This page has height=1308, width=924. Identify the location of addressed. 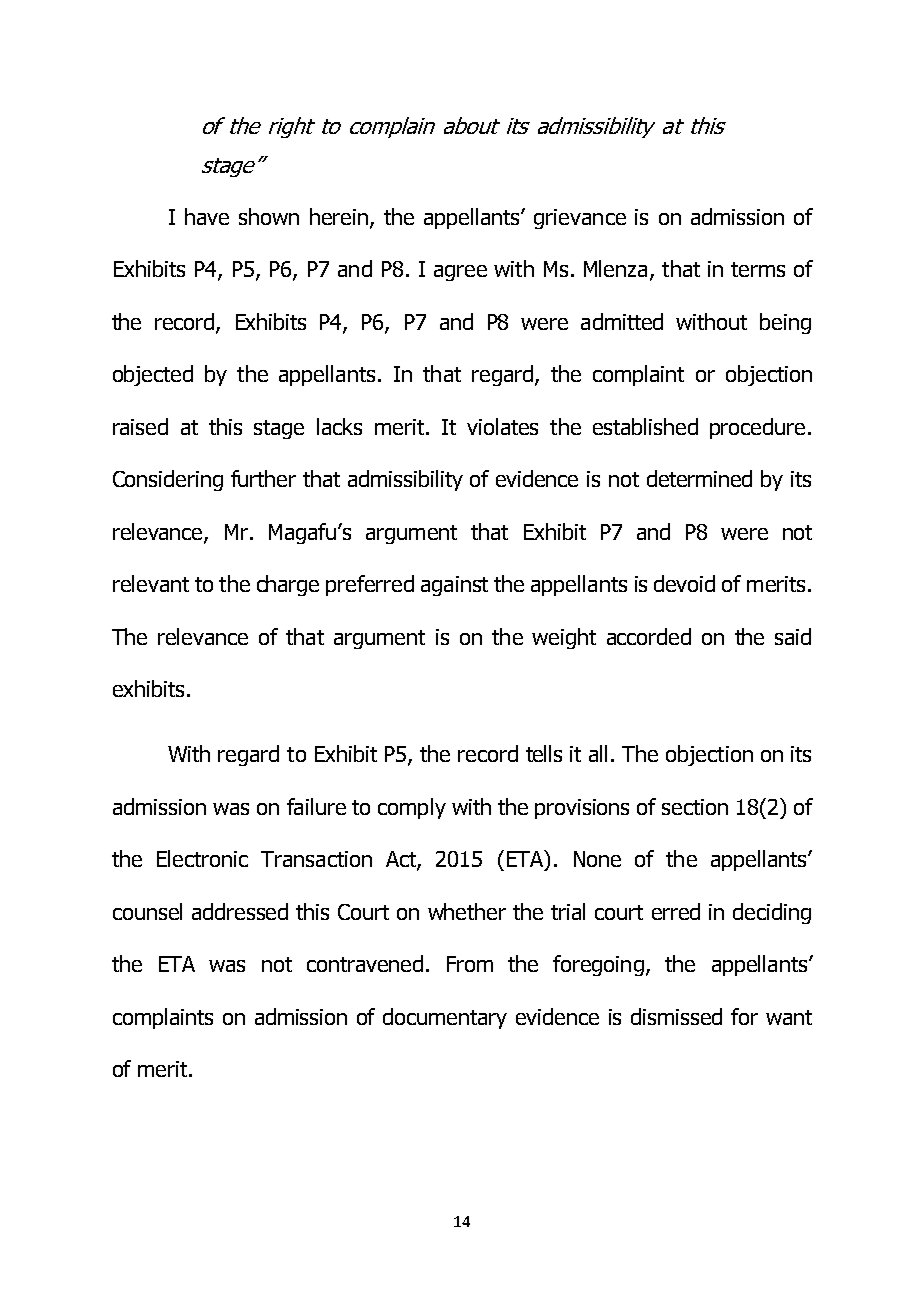
(240, 911).
